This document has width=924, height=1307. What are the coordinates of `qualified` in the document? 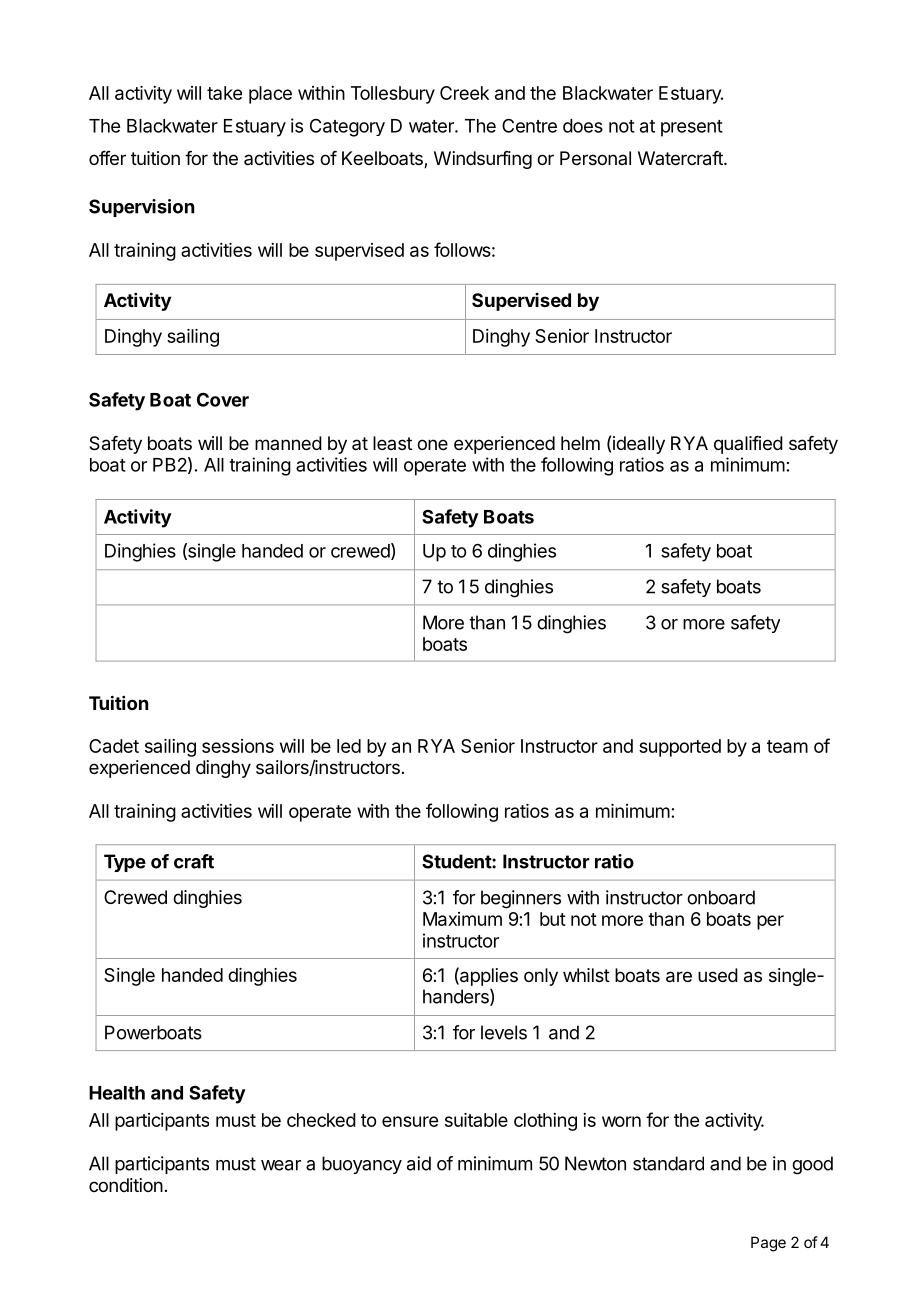 It's located at (748, 445).
